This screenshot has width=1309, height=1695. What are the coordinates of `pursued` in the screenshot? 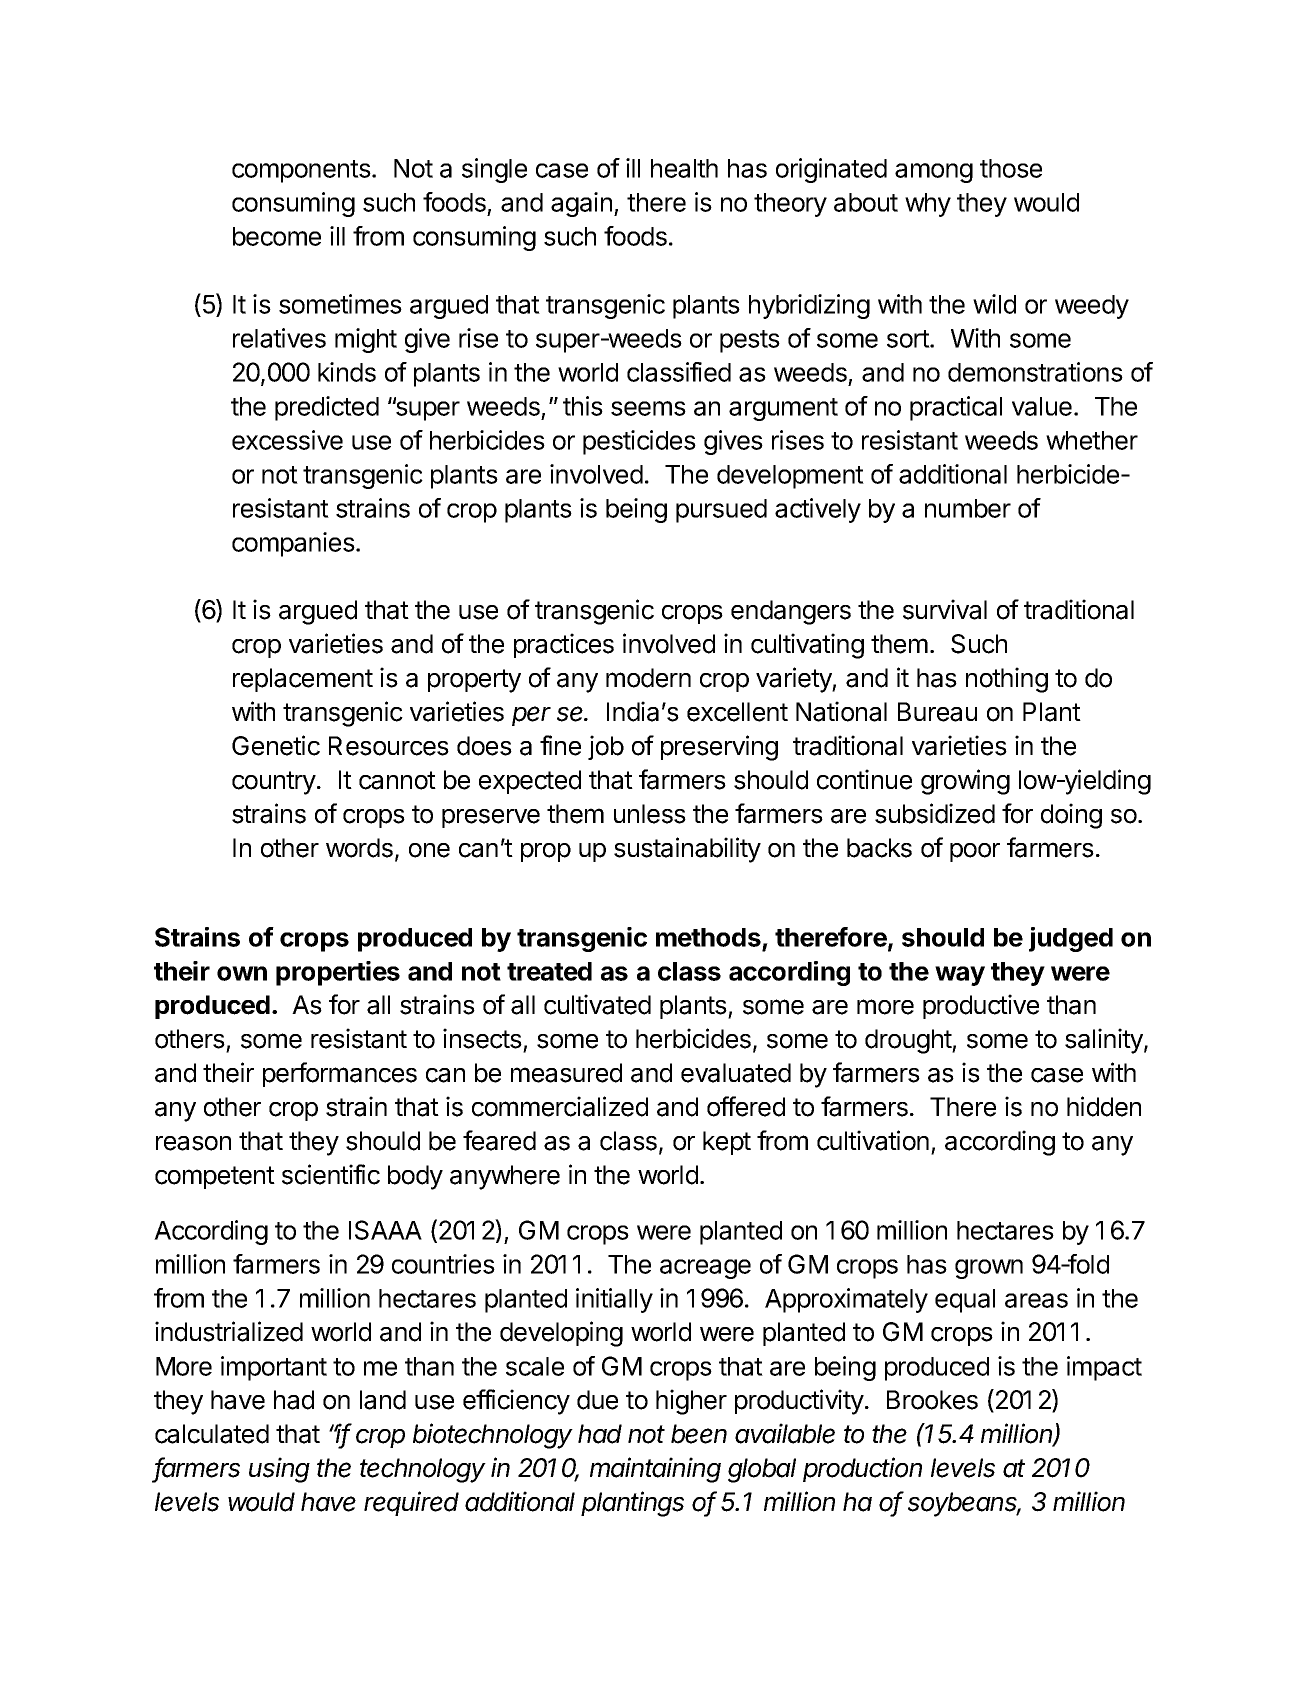 It's located at (721, 511).
